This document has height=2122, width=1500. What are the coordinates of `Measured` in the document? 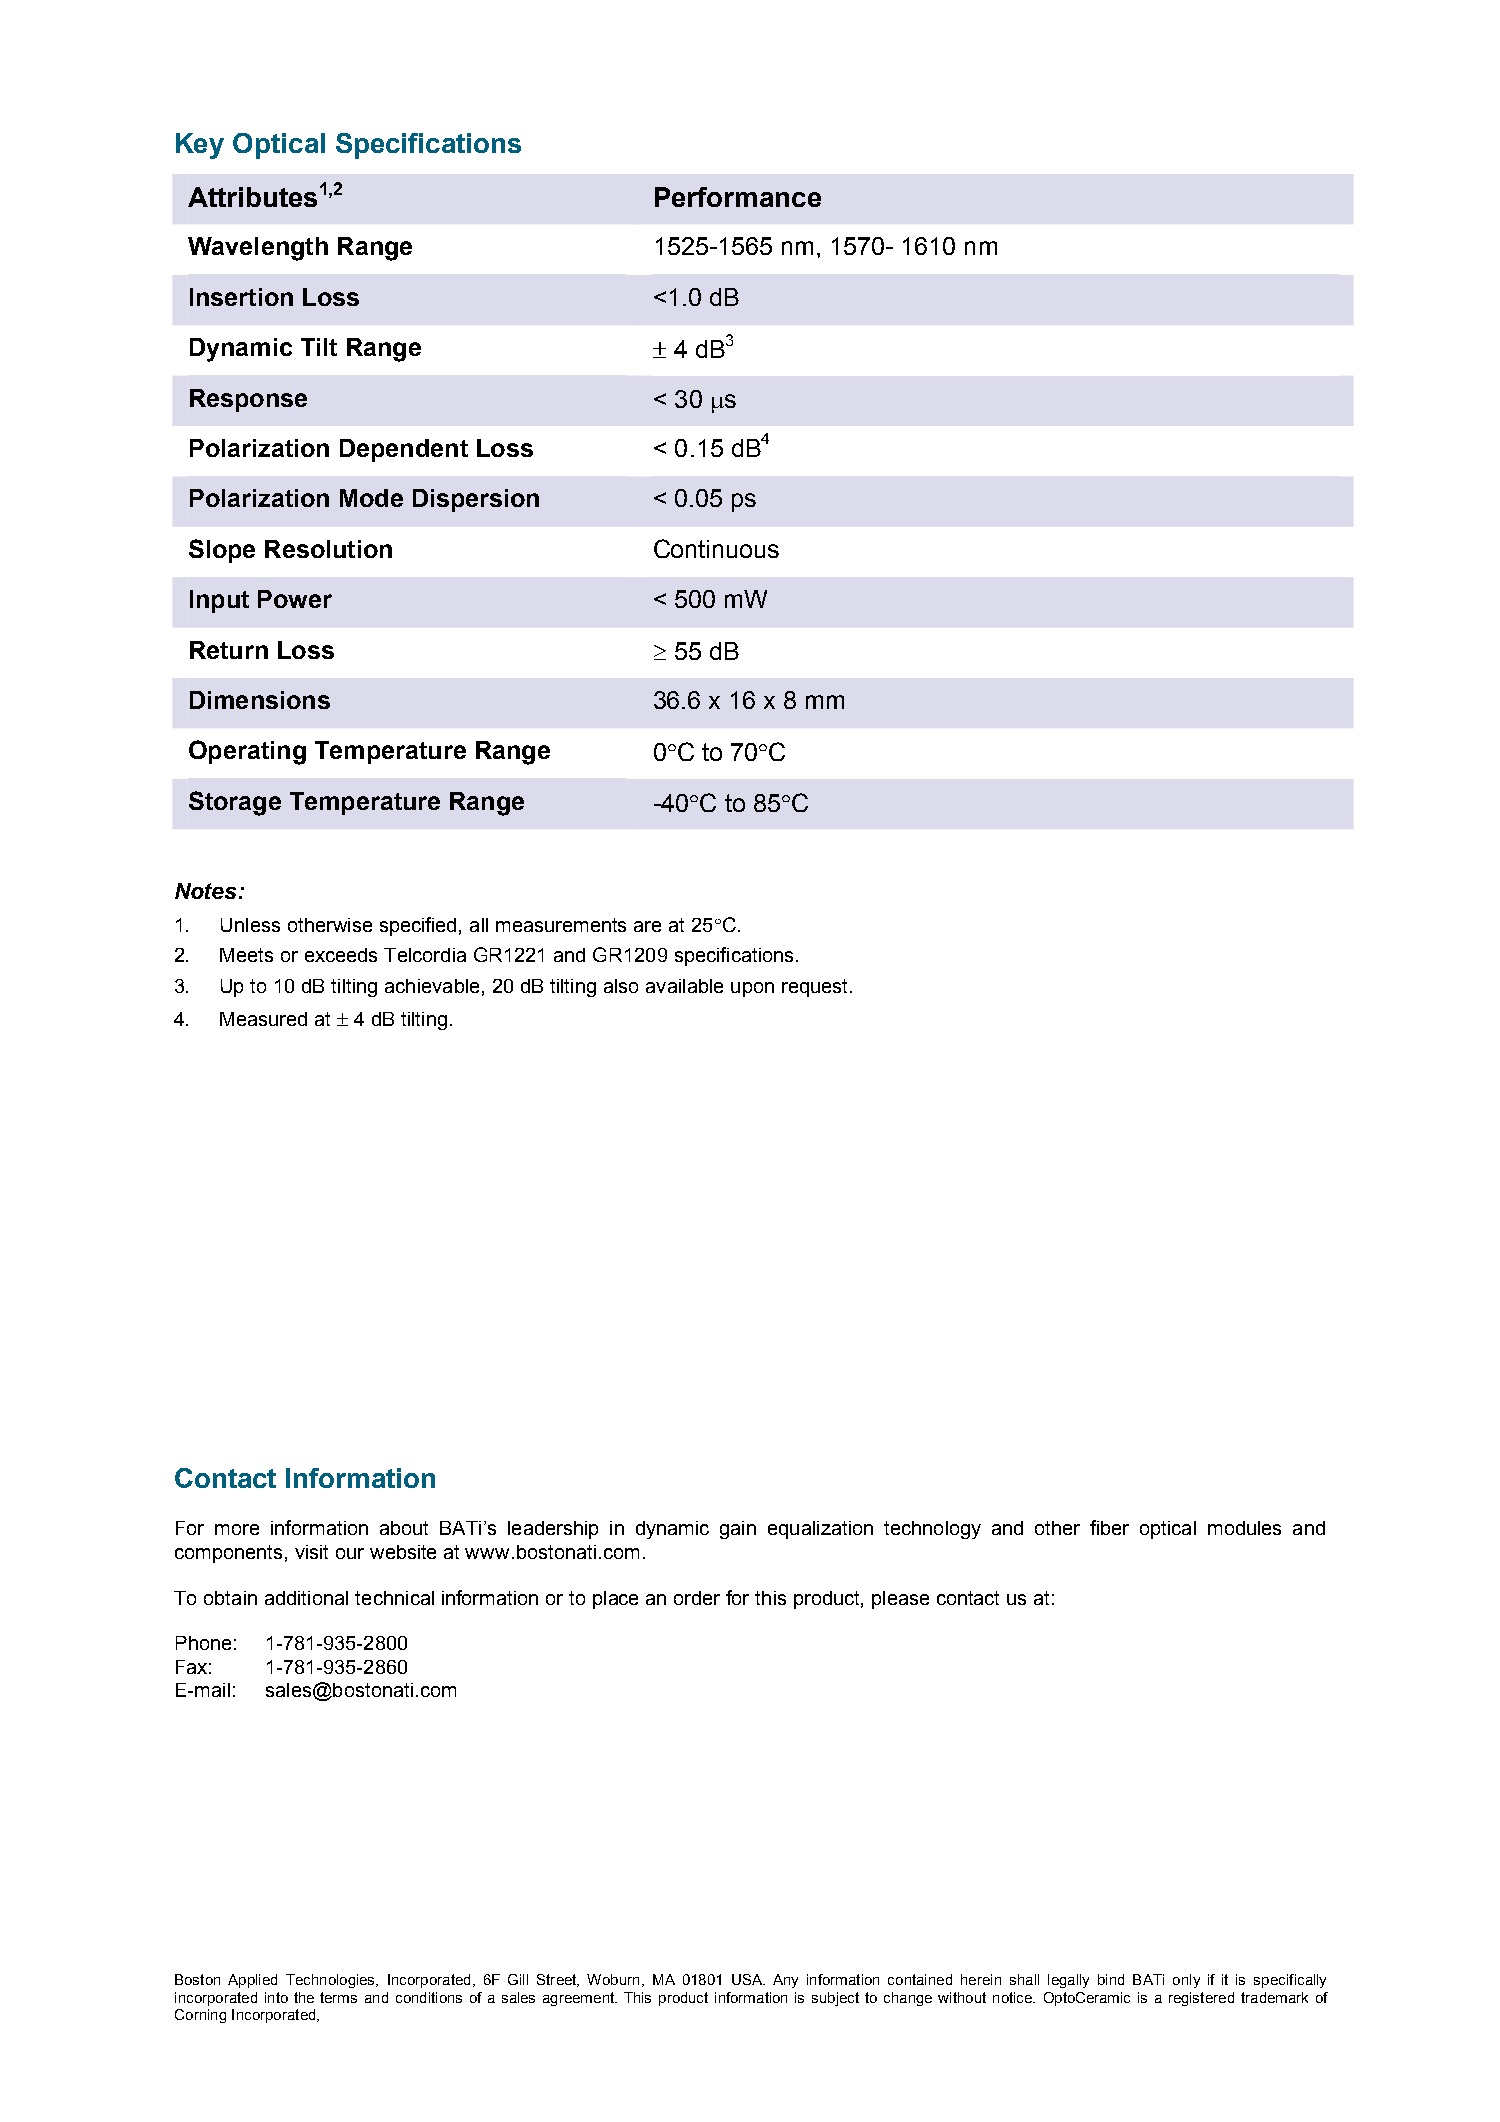 It's located at (263, 1019).
